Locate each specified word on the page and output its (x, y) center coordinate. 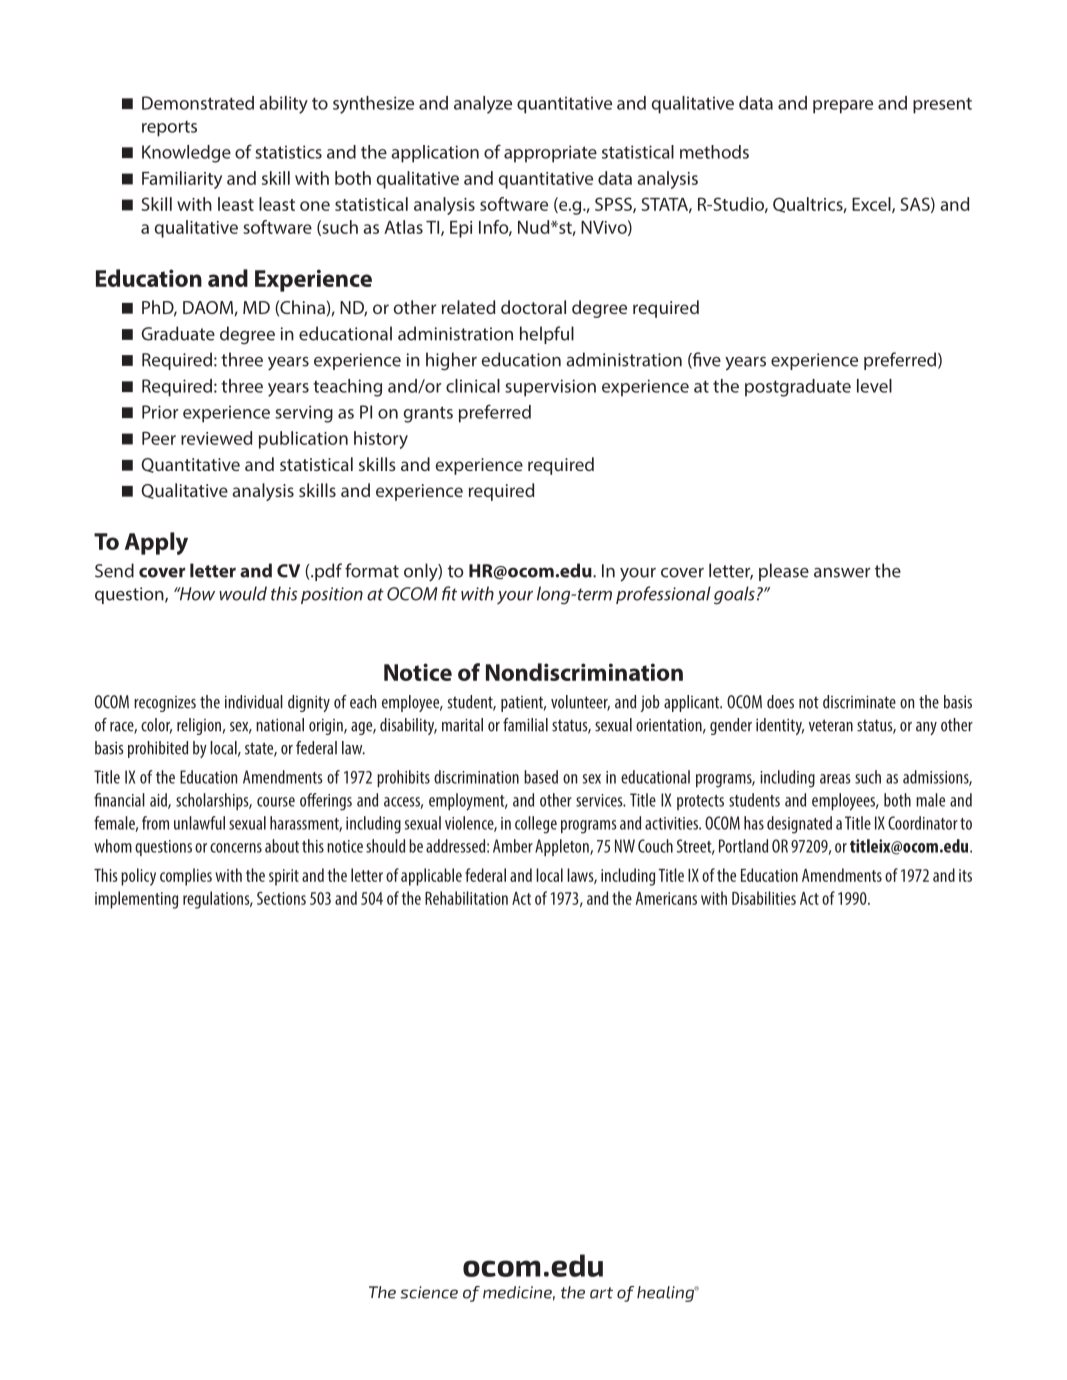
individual (254, 702)
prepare (843, 107)
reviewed (216, 438)
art (601, 1293)
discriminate (859, 702)
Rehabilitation (466, 898)
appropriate (550, 154)
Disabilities (764, 898)
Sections (281, 898)
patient (523, 704)
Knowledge (186, 154)
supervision (550, 388)
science (429, 1292)
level (874, 386)
